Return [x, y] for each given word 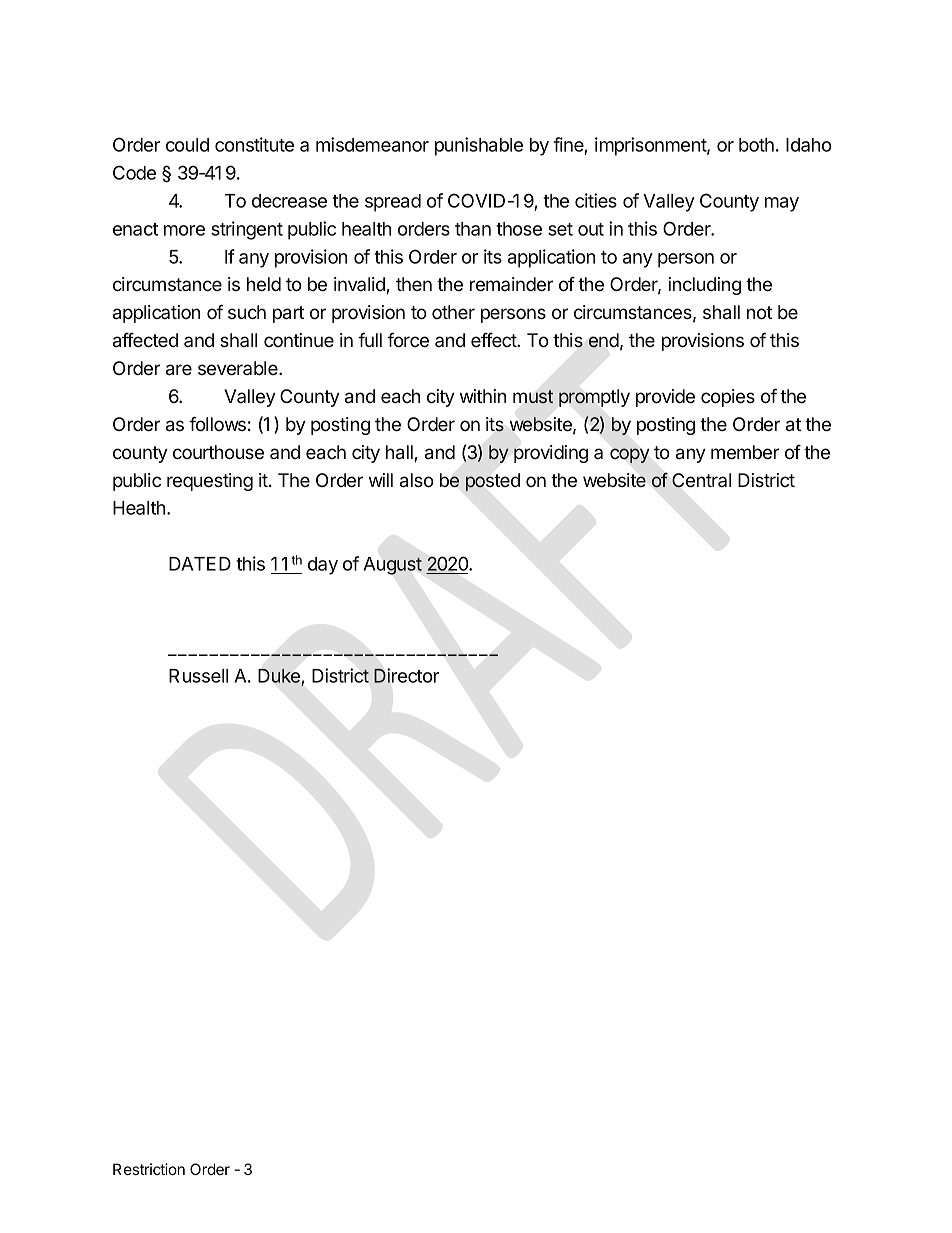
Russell [198, 676]
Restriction [149, 1169]
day [323, 566]
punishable [479, 146]
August [393, 566]
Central [701, 480]
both [756, 145]
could [187, 145]
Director [406, 675]
